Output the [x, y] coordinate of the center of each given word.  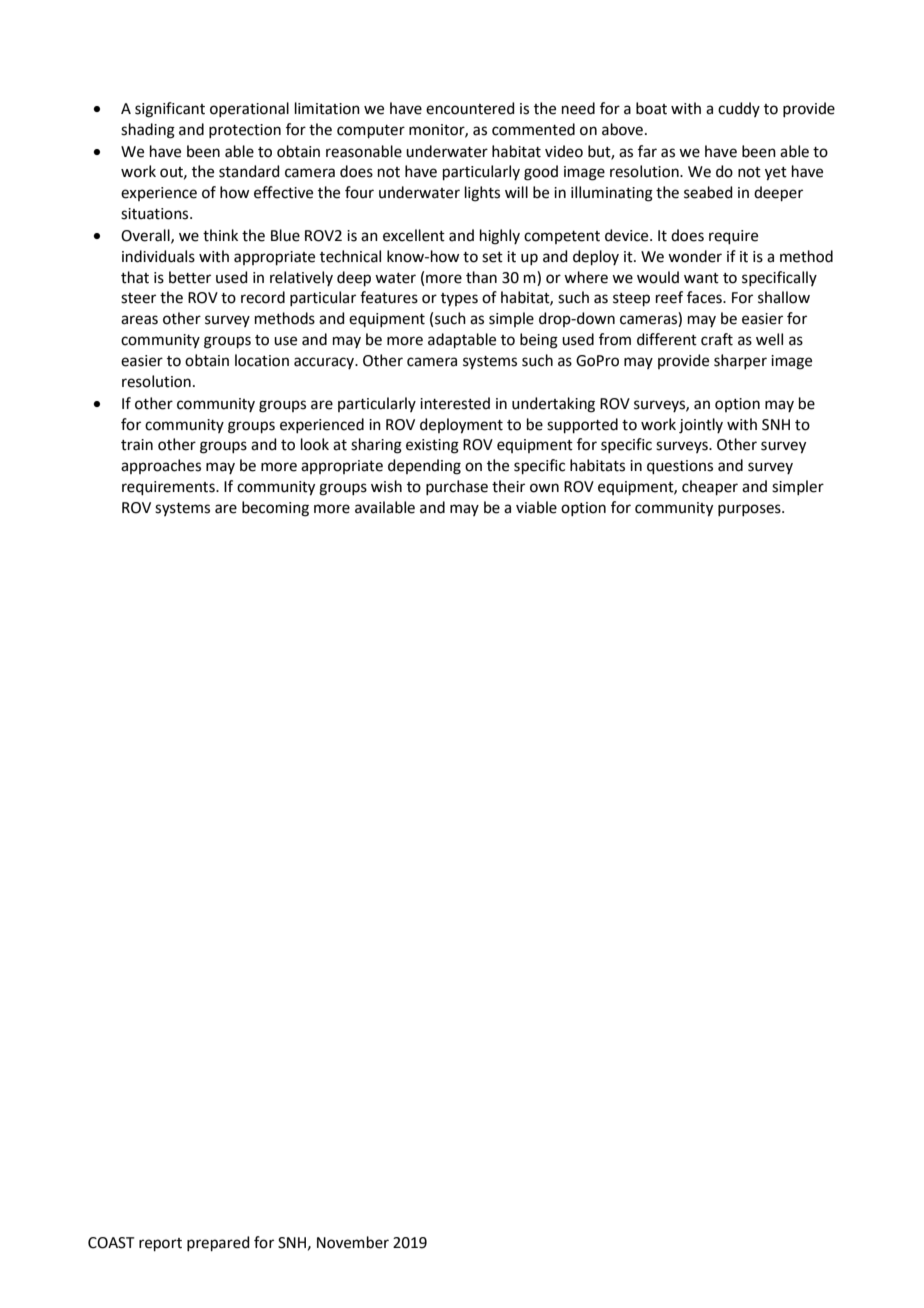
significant [170, 110]
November [353, 1242]
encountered [470, 108]
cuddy [739, 109]
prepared [218, 1243]
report [160, 1244]
